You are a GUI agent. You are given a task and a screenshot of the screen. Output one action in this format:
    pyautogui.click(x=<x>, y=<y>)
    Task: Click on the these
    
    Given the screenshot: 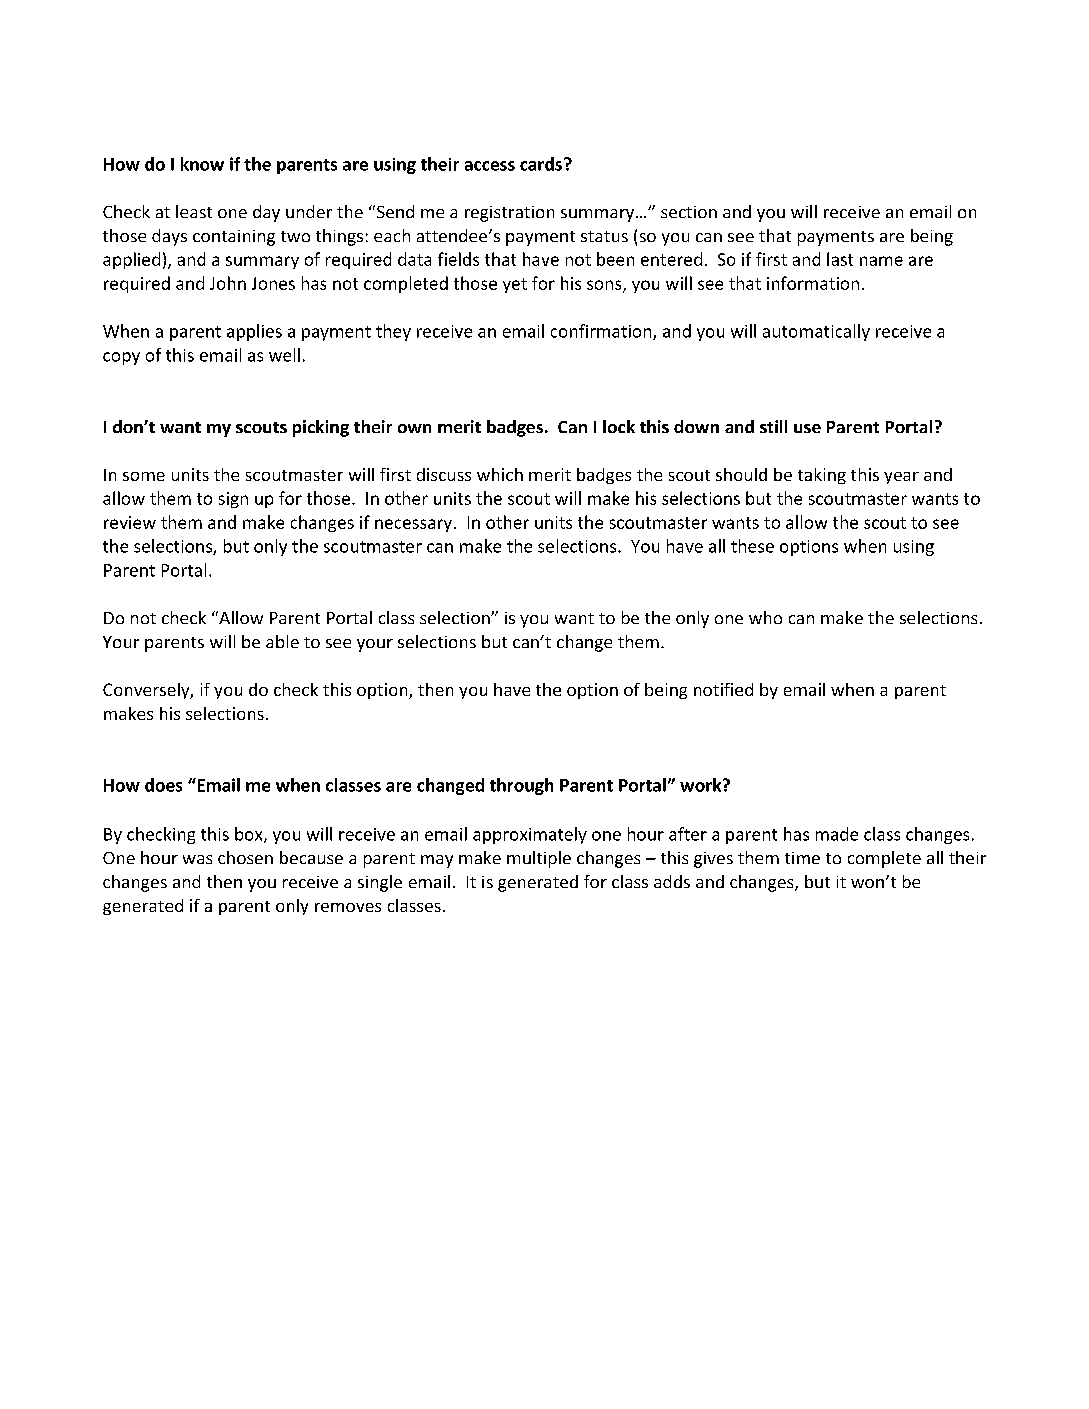 What is the action you would take?
    pyautogui.click(x=752, y=546)
